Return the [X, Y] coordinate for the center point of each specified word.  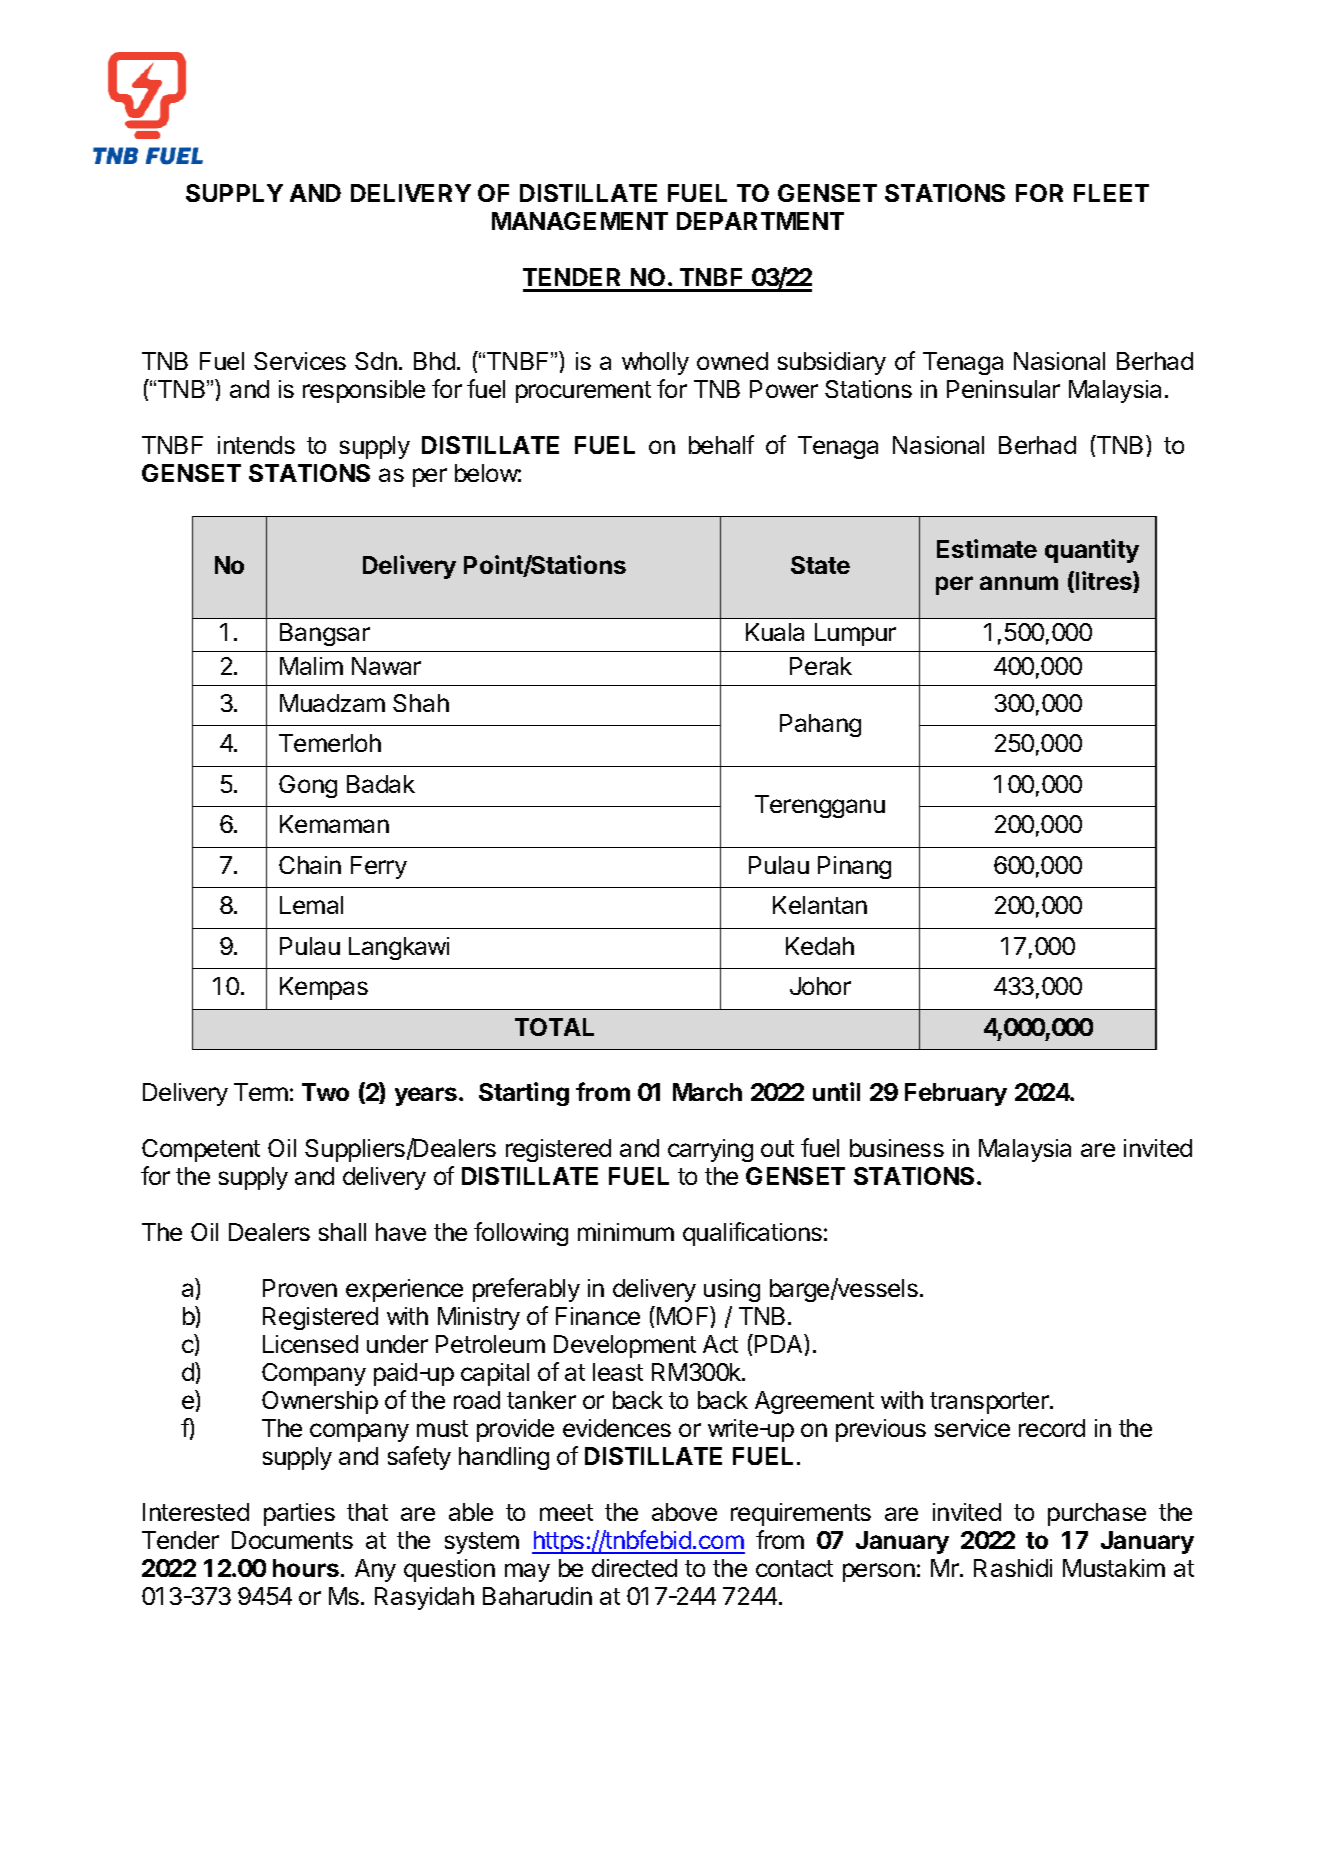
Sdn [376, 361]
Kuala [775, 632]
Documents [292, 1540]
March [707, 1092]
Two [325, 1092]
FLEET [1111, 193]
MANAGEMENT [580, 221]
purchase [1097, 1514]
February [956, 1094]
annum [1019, 583]
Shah [421, 703]
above [684, 1512]
